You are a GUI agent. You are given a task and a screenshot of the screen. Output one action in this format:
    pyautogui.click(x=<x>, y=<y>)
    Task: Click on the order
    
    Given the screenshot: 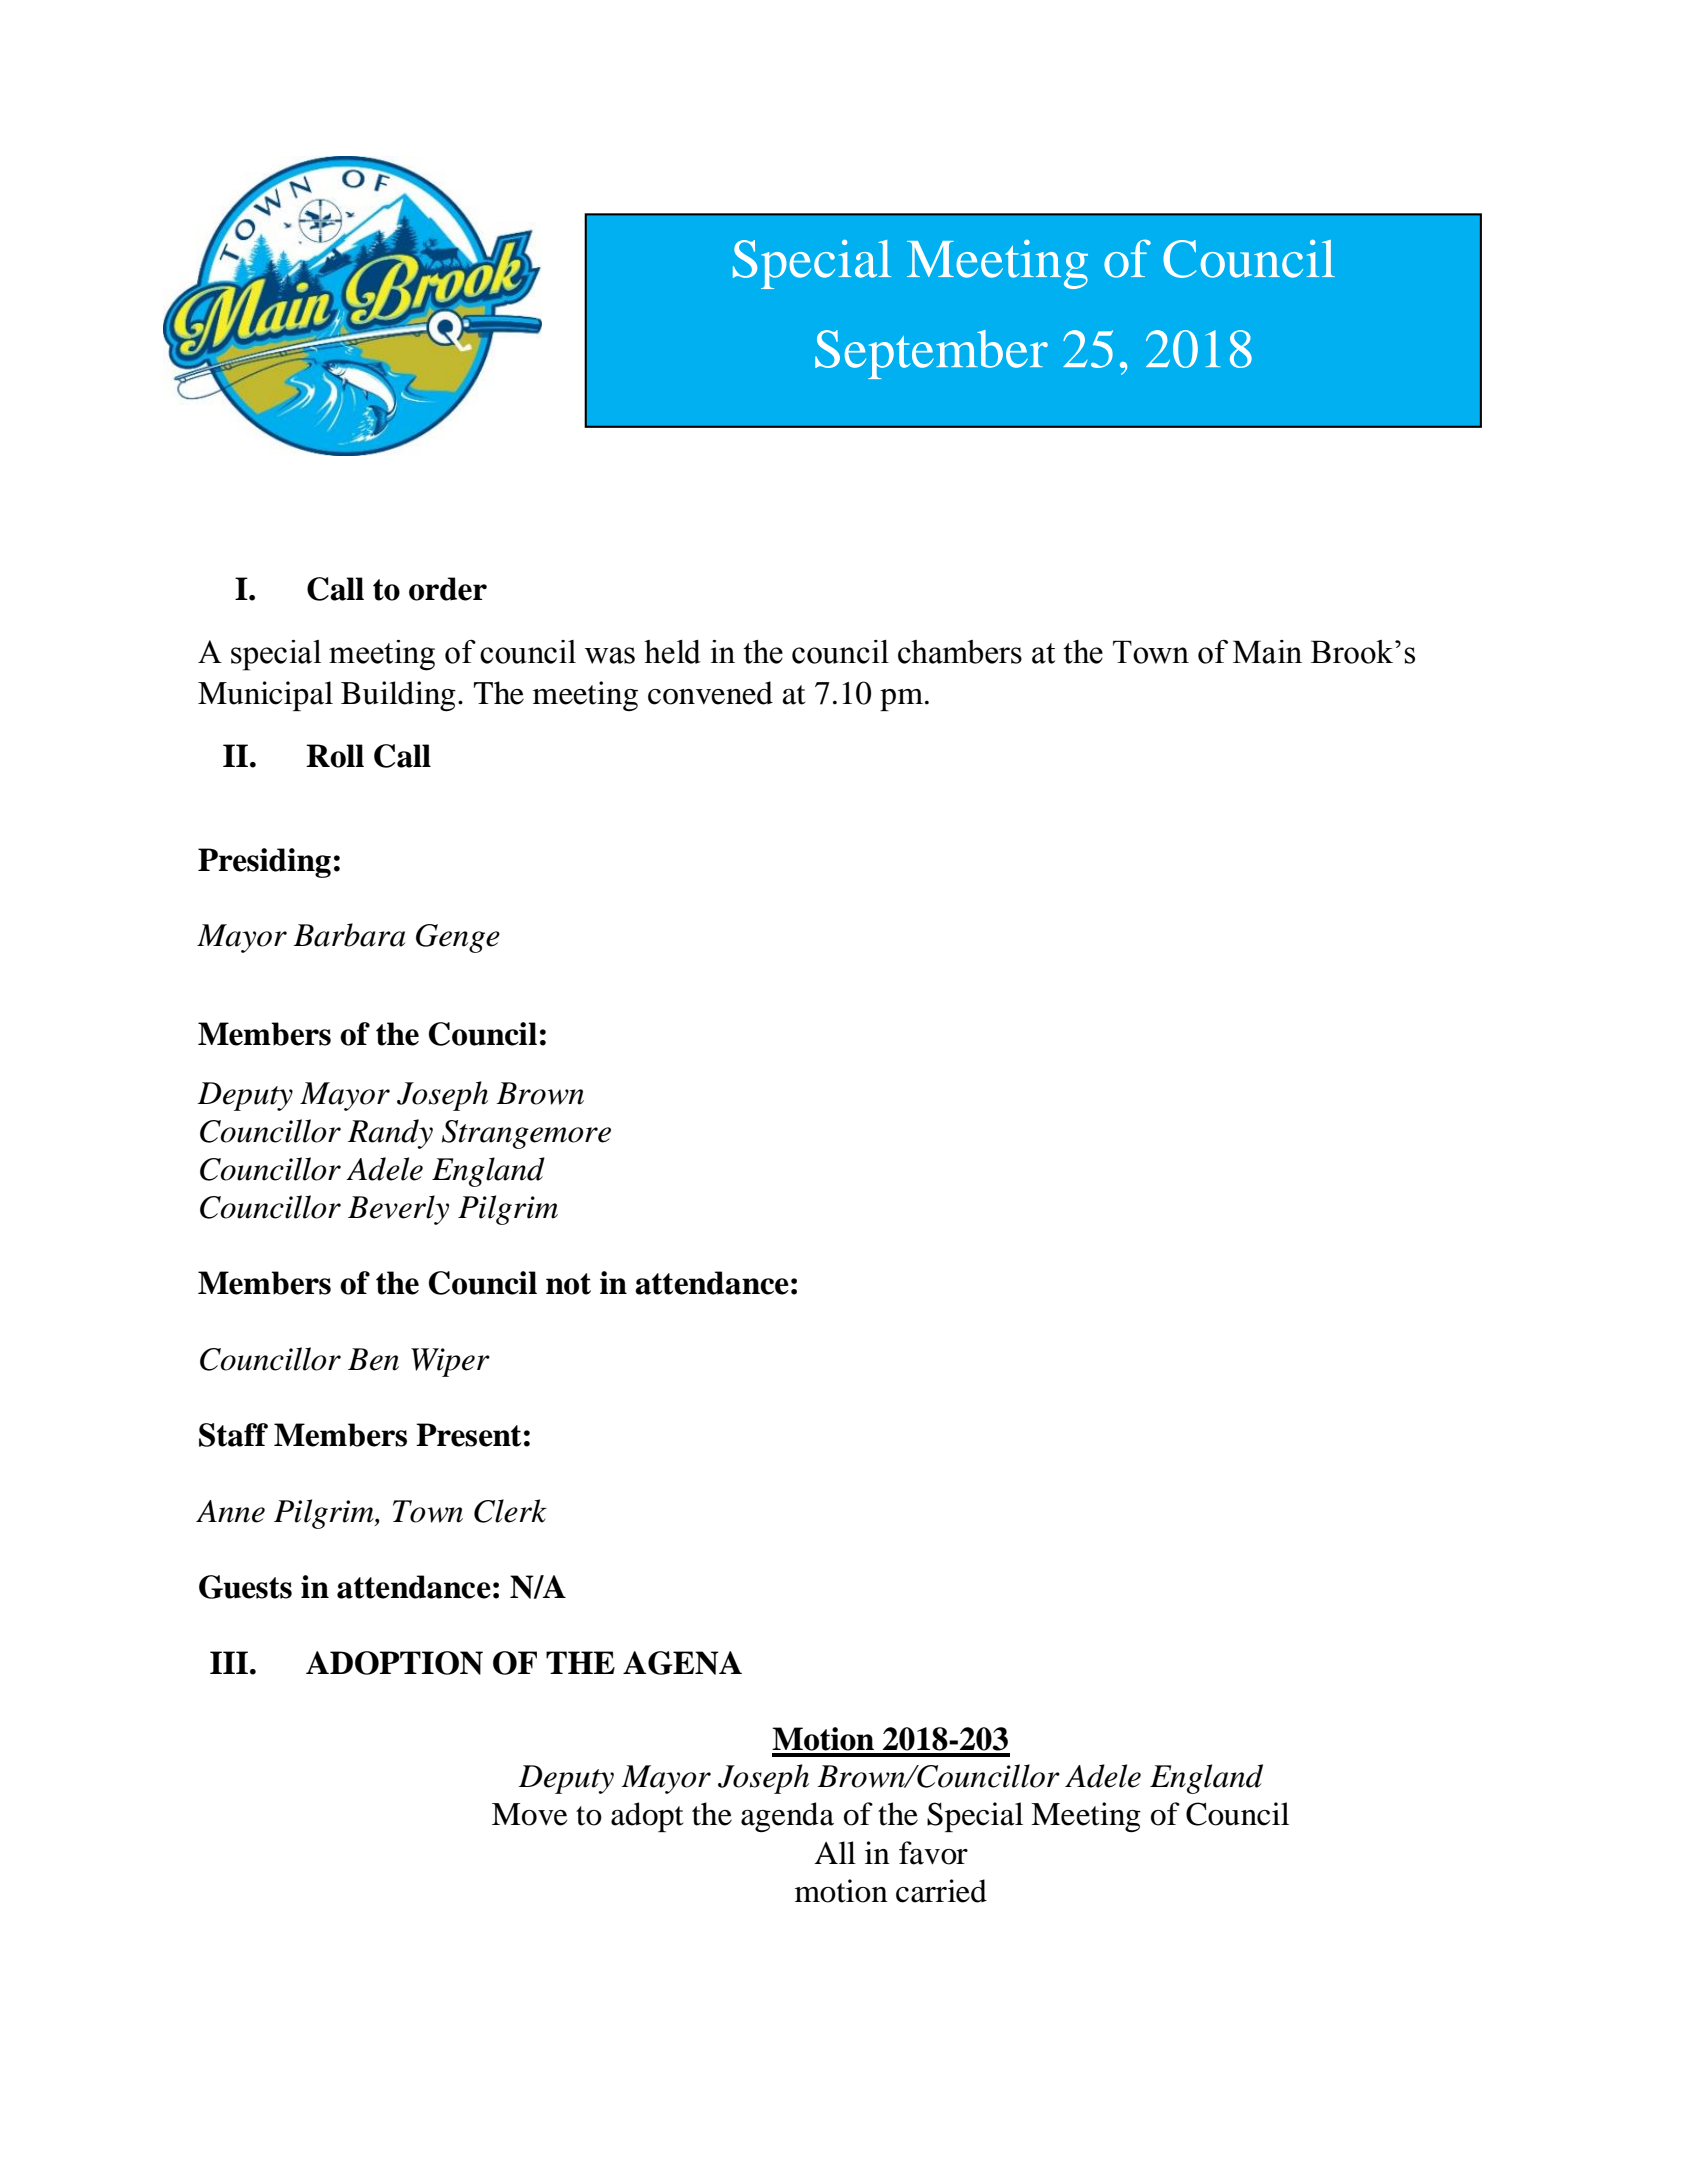 What is the action you would take?
    pyautogui.click(x=448, y=589)
